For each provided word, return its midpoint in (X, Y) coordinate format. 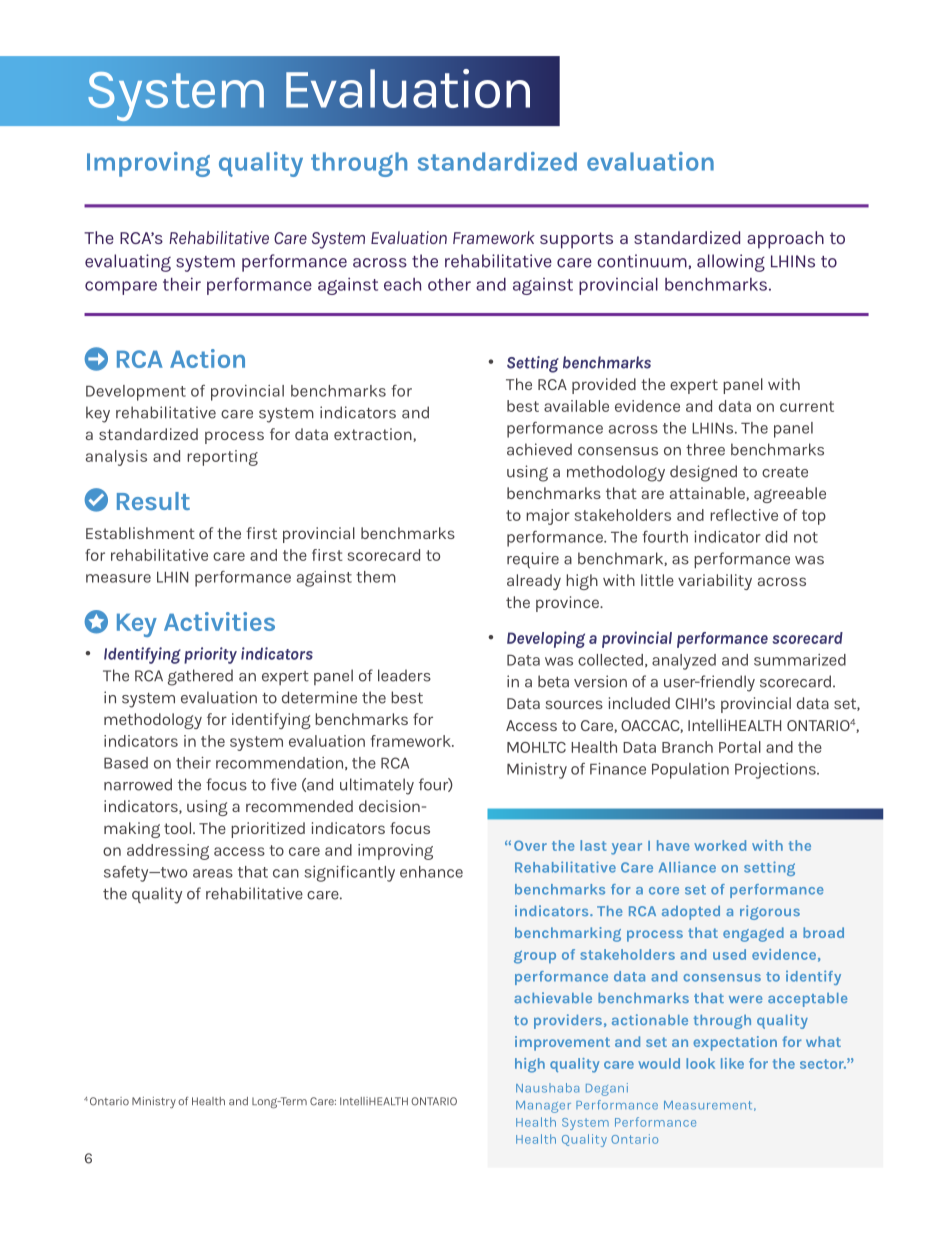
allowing (731, 263)
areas (213, 873)
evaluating (128, 263)
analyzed (684, 662)
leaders (404, 675)
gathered (200, 677)
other (449, 284)
